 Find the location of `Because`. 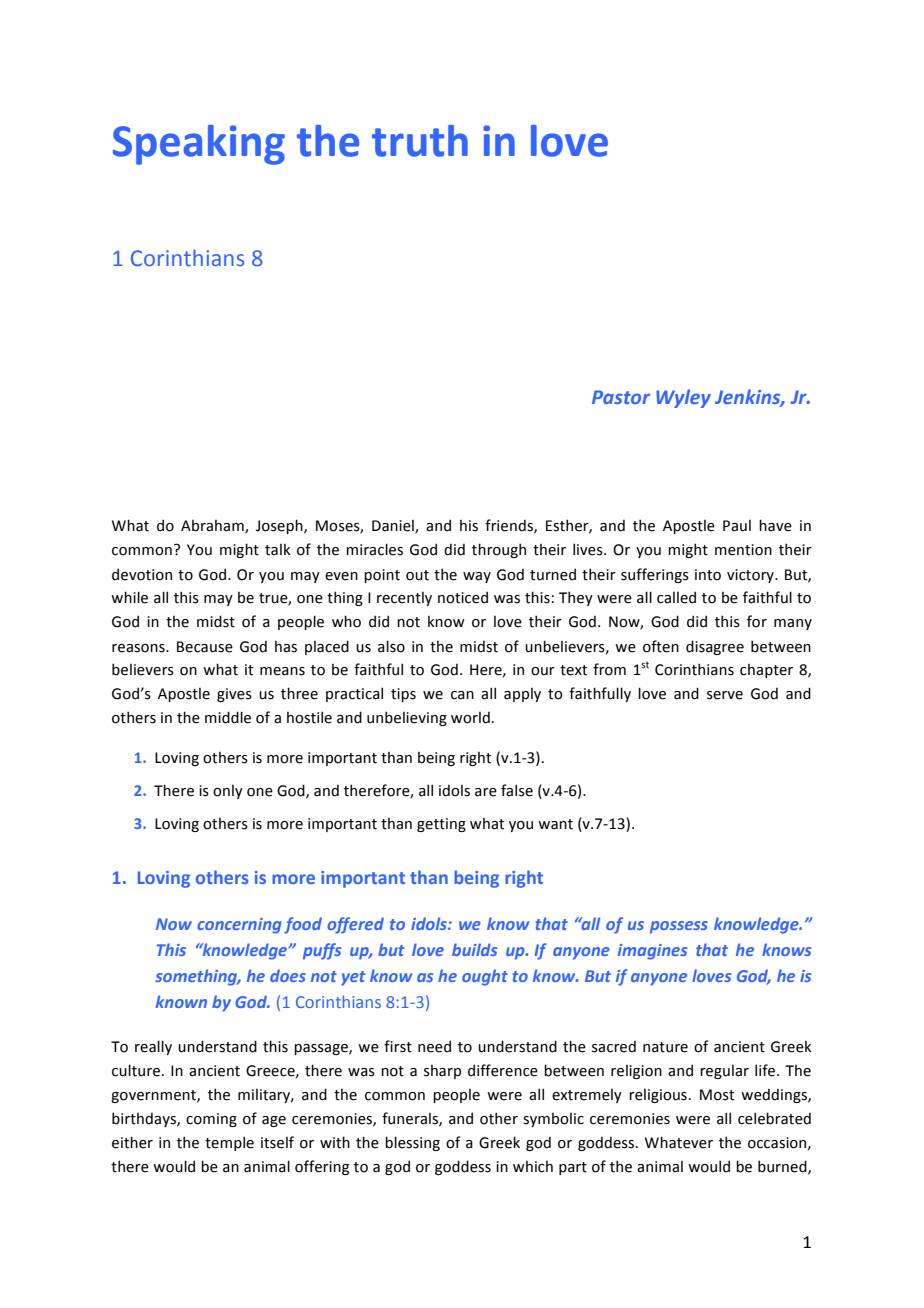

Because is located at coordinates (205, 647).
